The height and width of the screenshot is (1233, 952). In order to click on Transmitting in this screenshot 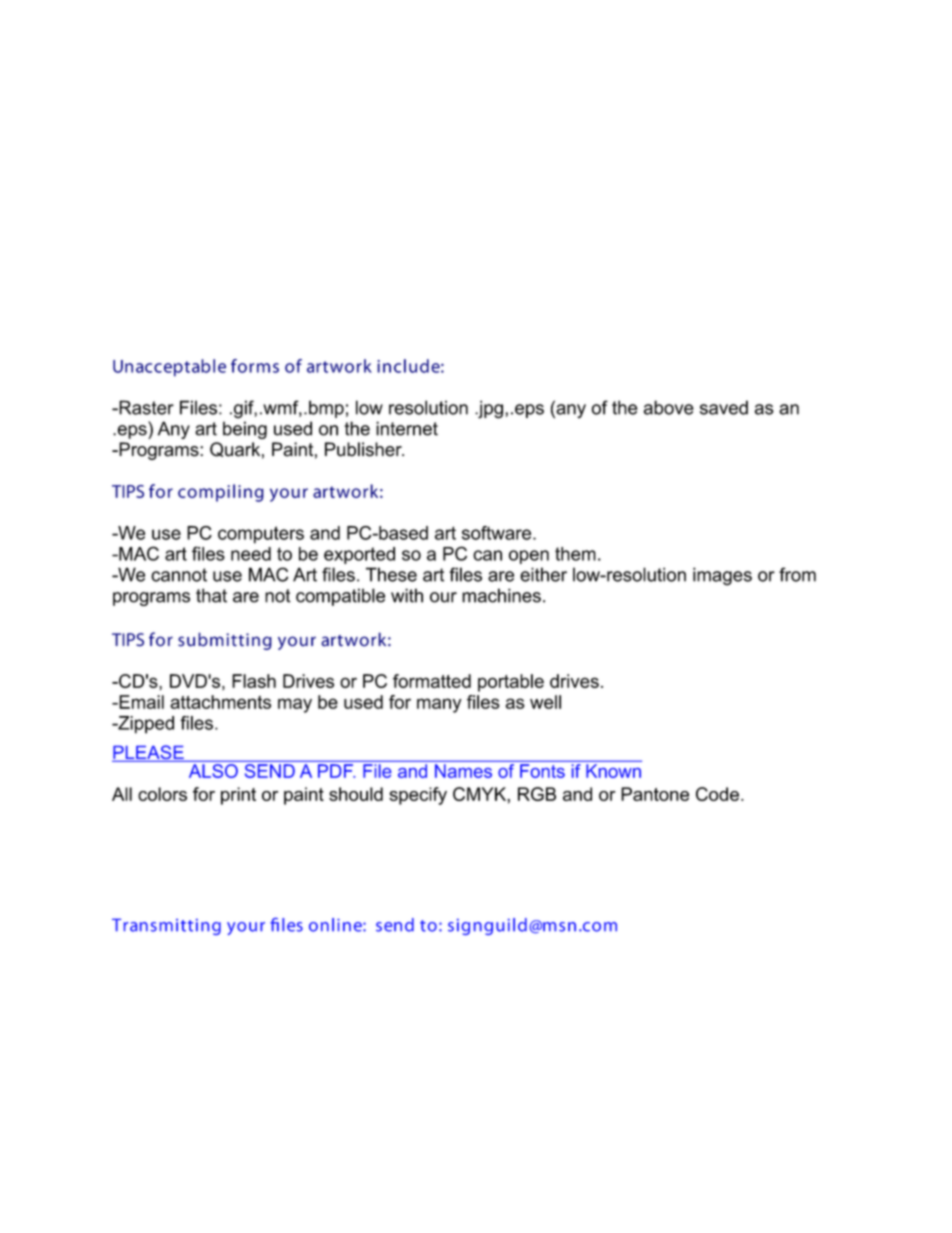, I will do `click(166, 927)`.
